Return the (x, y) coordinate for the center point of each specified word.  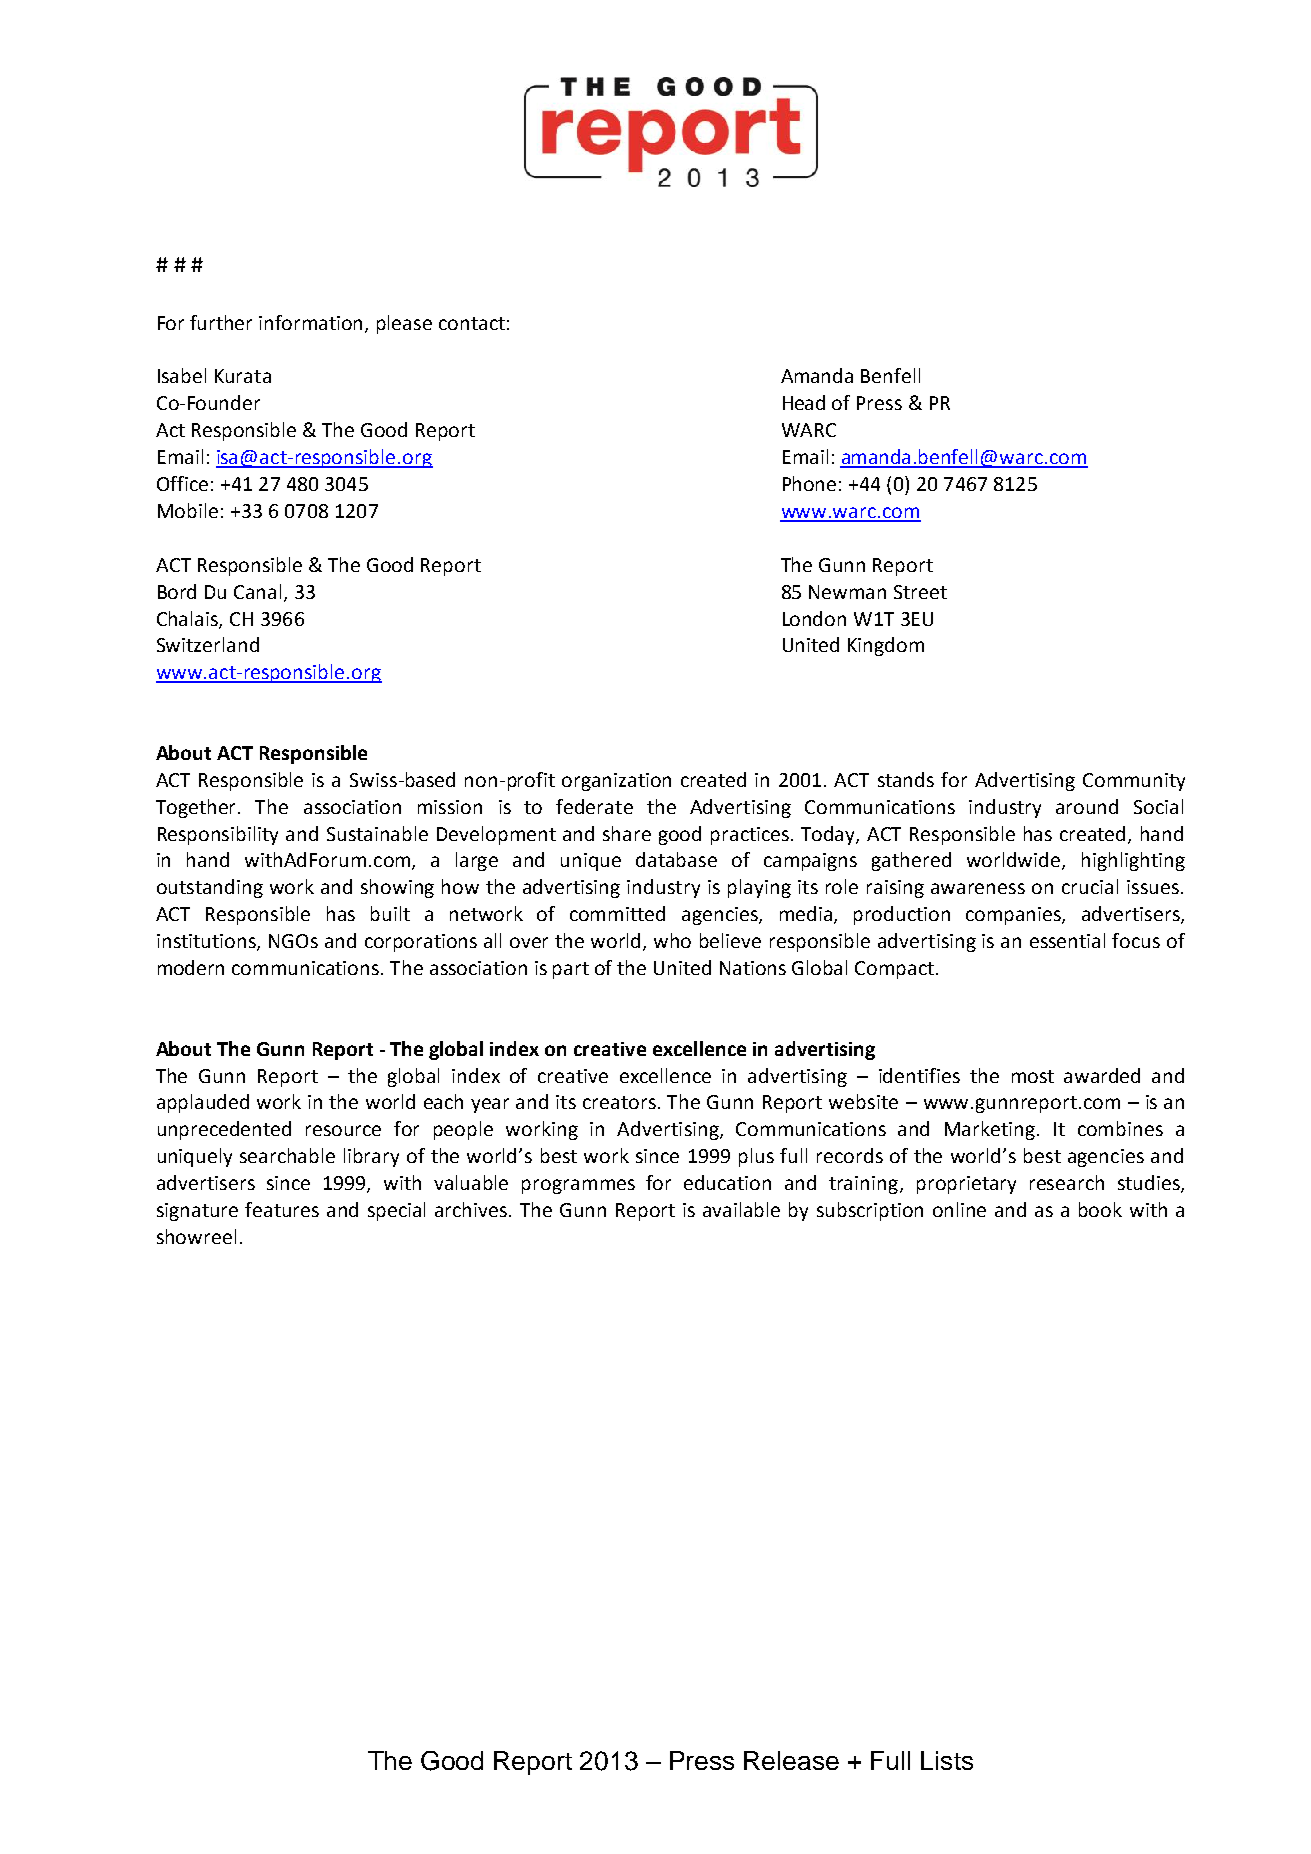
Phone (809, 483)
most (1033, 1076)
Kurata (243, 376)
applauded (203, 1103)
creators (621, 1102)
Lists (947, 1760)
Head (804, 402)
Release (791, 1760)
